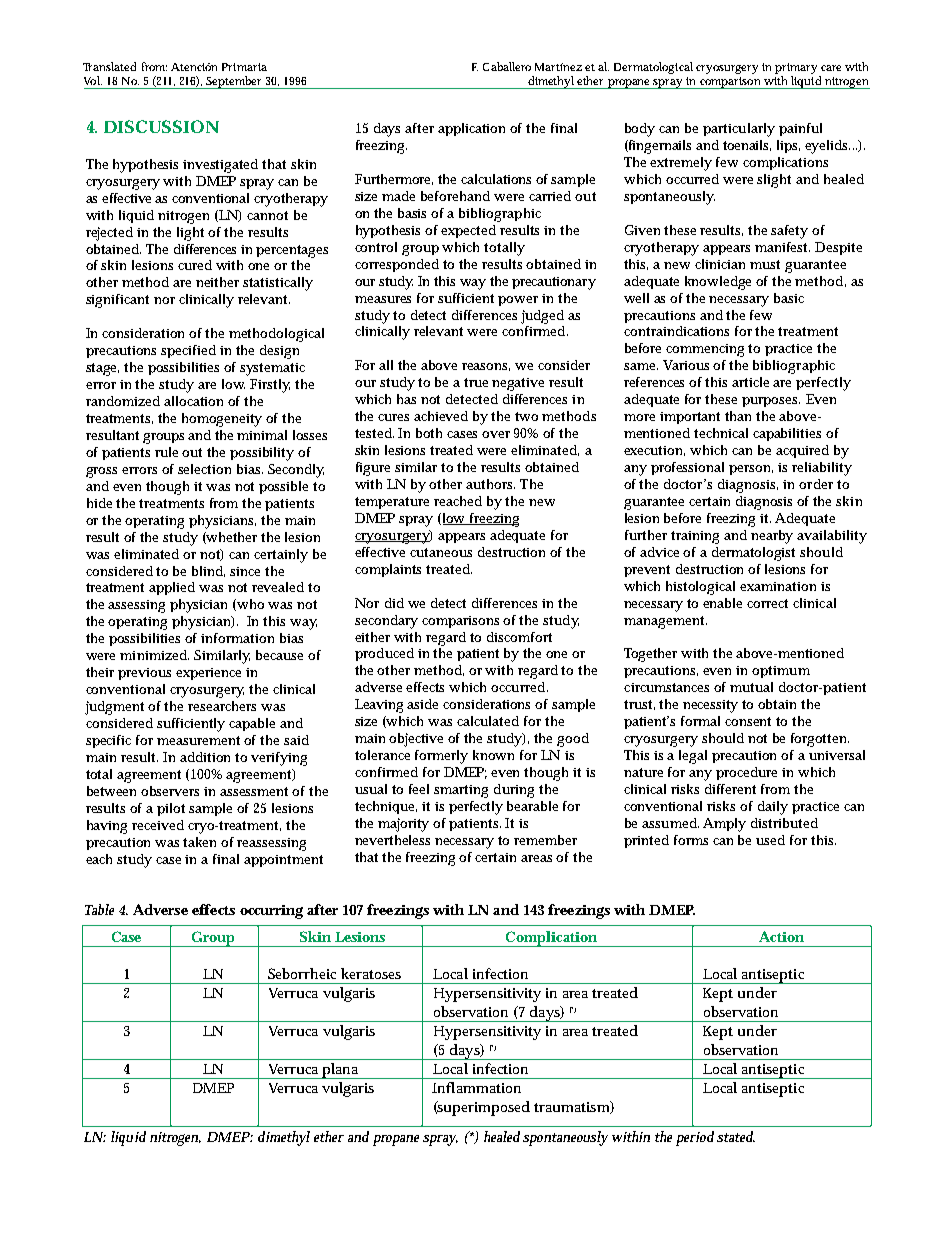 This page has width=952, height=1233. I want to click on examination, so click(778, 586).
